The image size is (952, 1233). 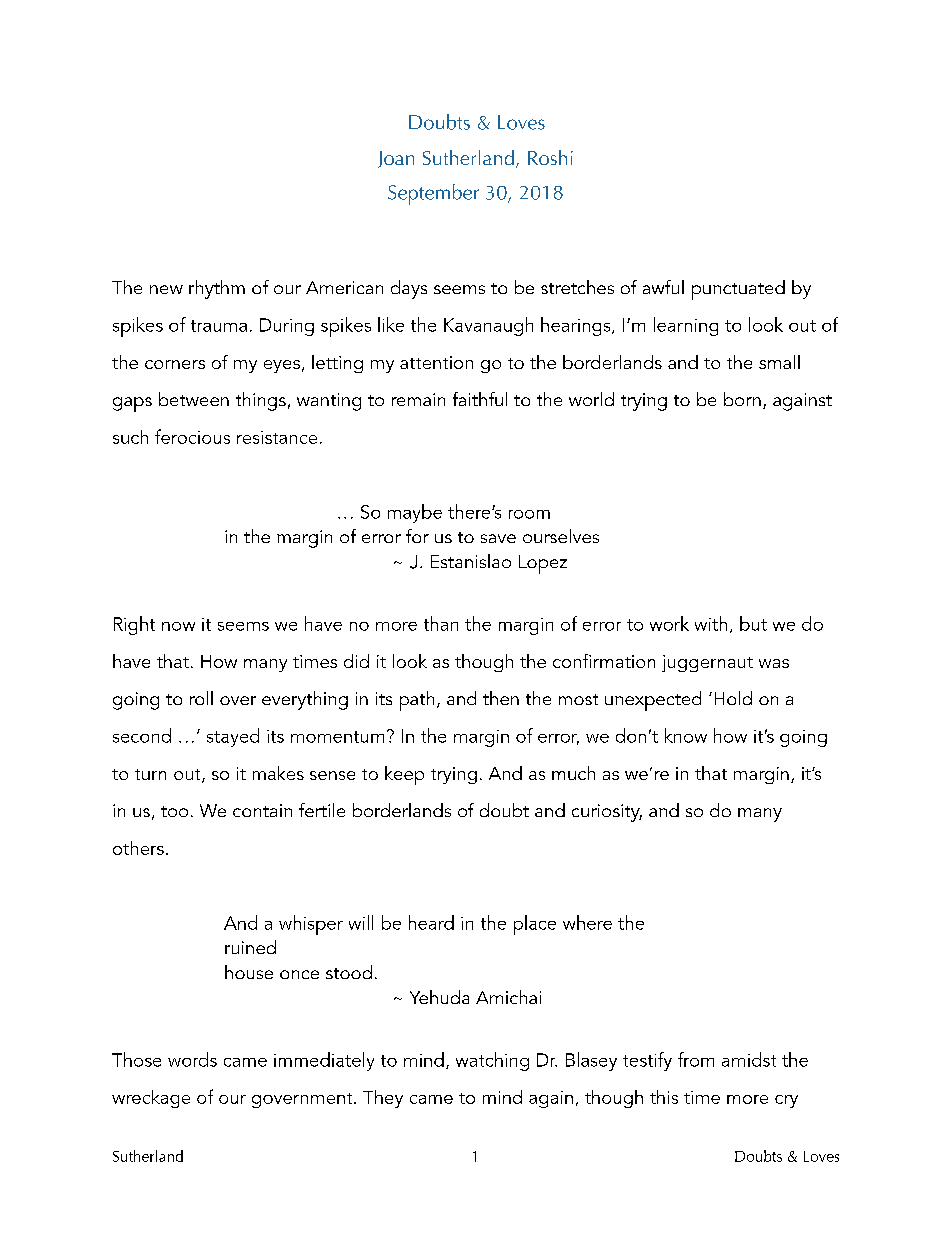 I want to click on between, so click(x=194, y=399).
